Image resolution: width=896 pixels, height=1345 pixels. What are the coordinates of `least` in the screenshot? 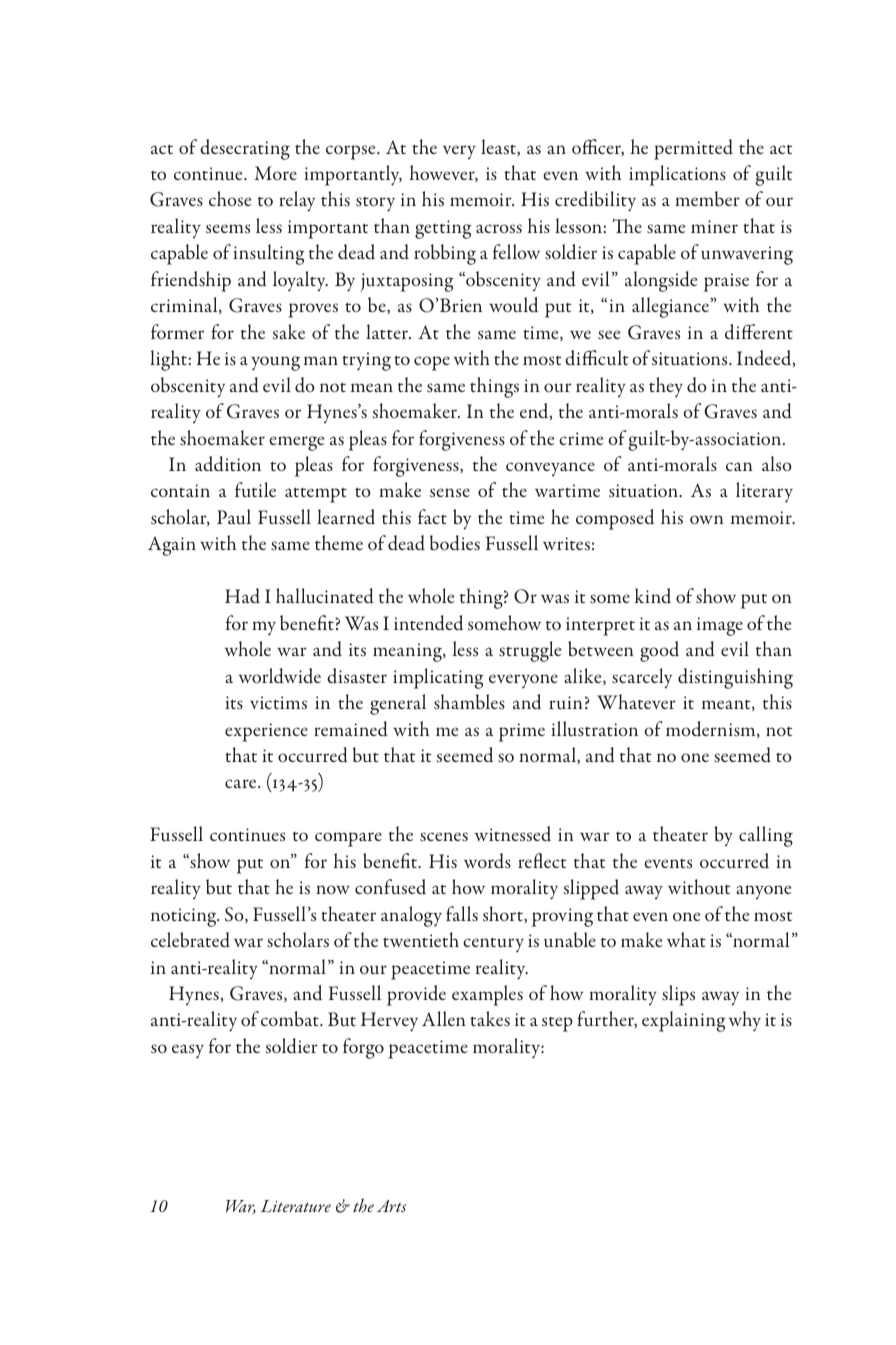 It's located at (499, 147).
